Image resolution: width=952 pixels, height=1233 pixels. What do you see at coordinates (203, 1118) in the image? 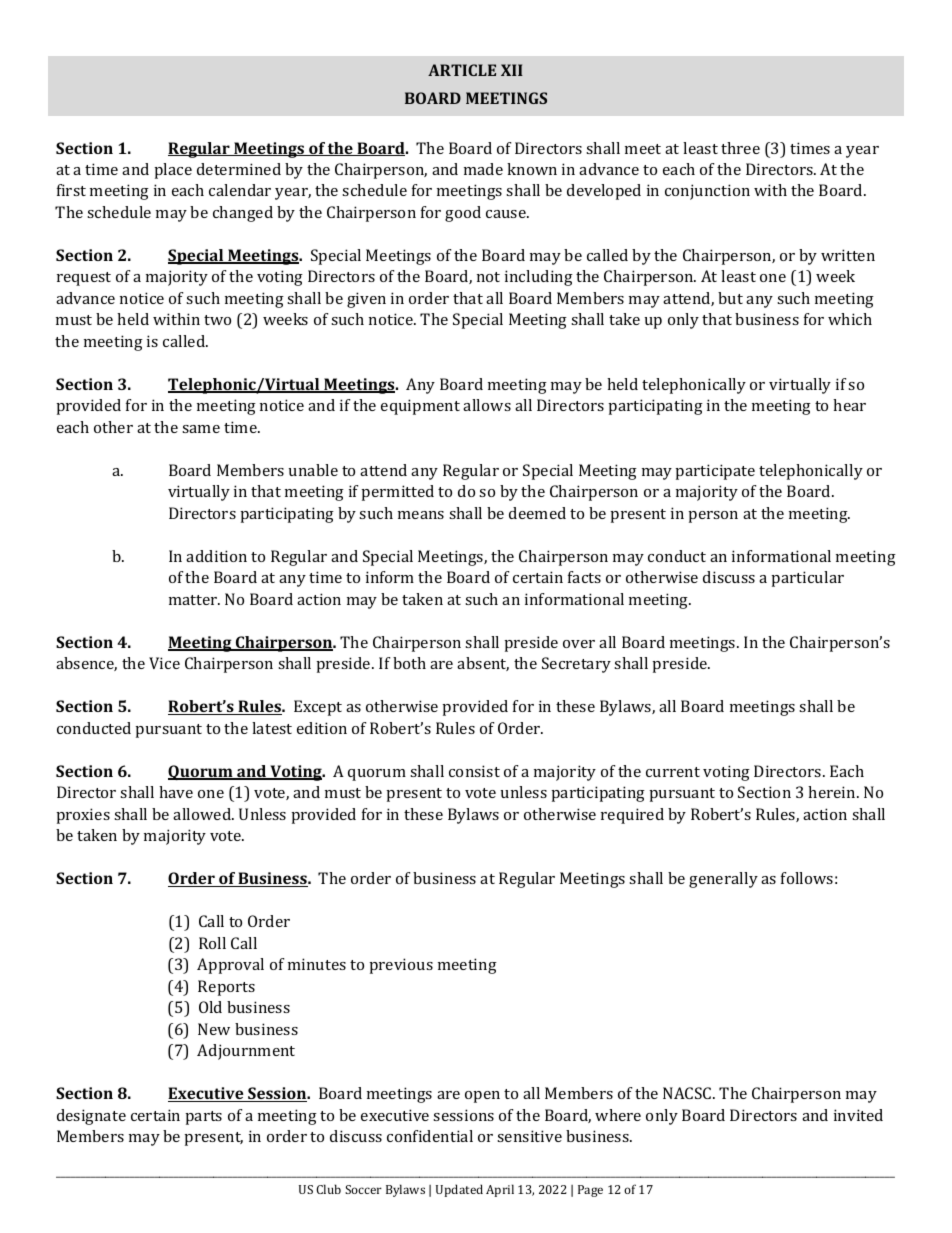
I see `parts` at bounding box center [203, 1118].
